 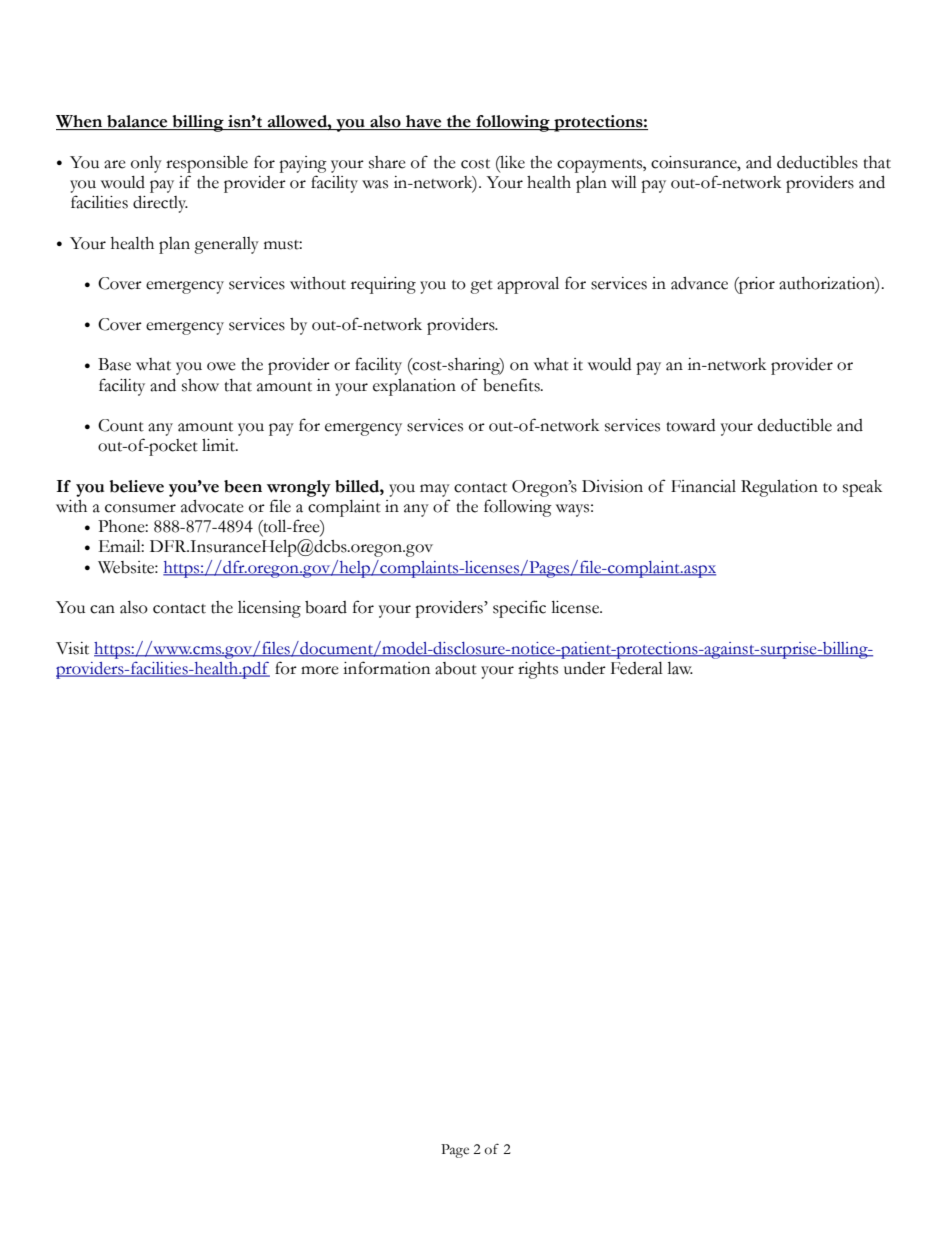 I want to click on about, so click(x=456, y=668).
